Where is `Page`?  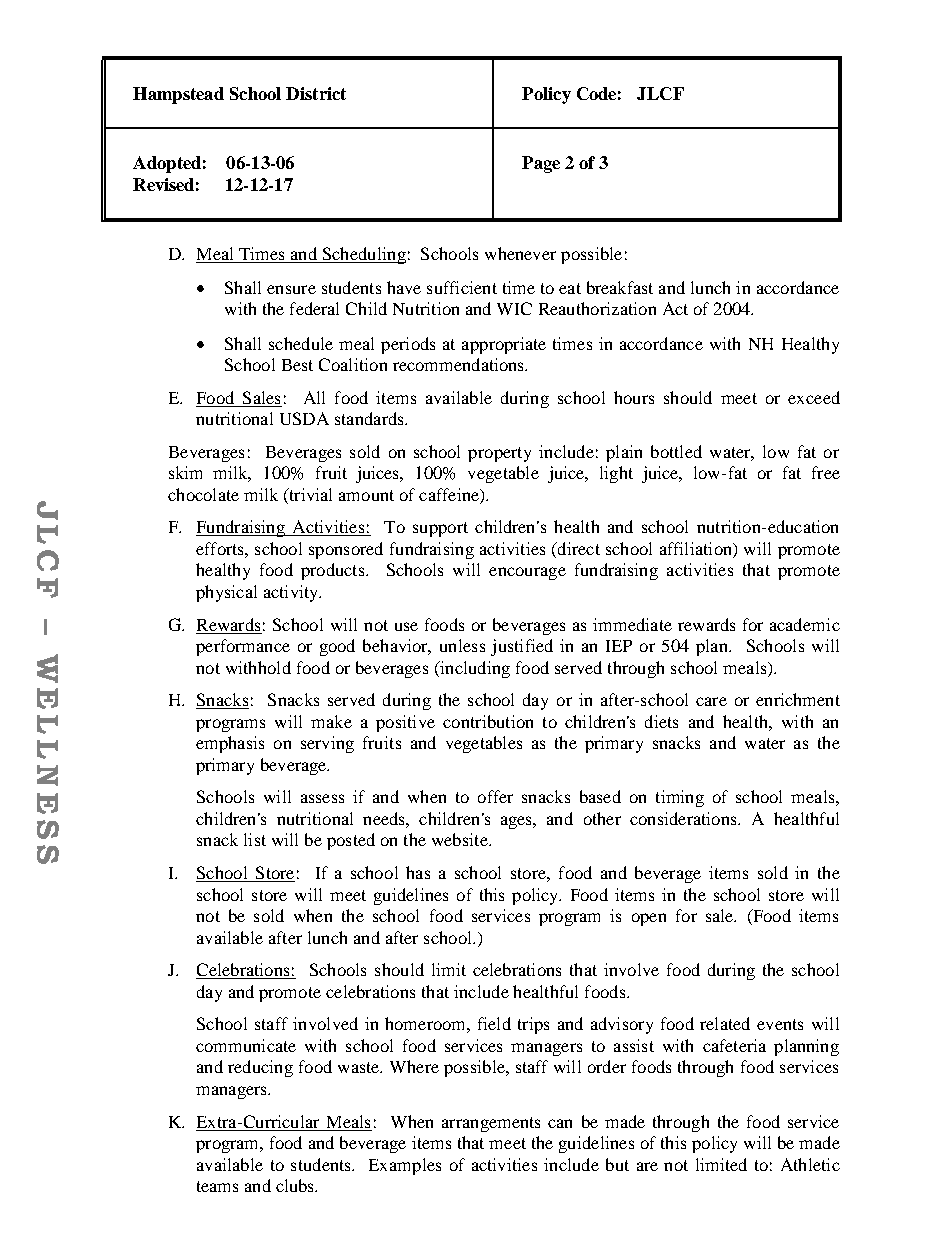 Page is located at coordinates (541, 164).
